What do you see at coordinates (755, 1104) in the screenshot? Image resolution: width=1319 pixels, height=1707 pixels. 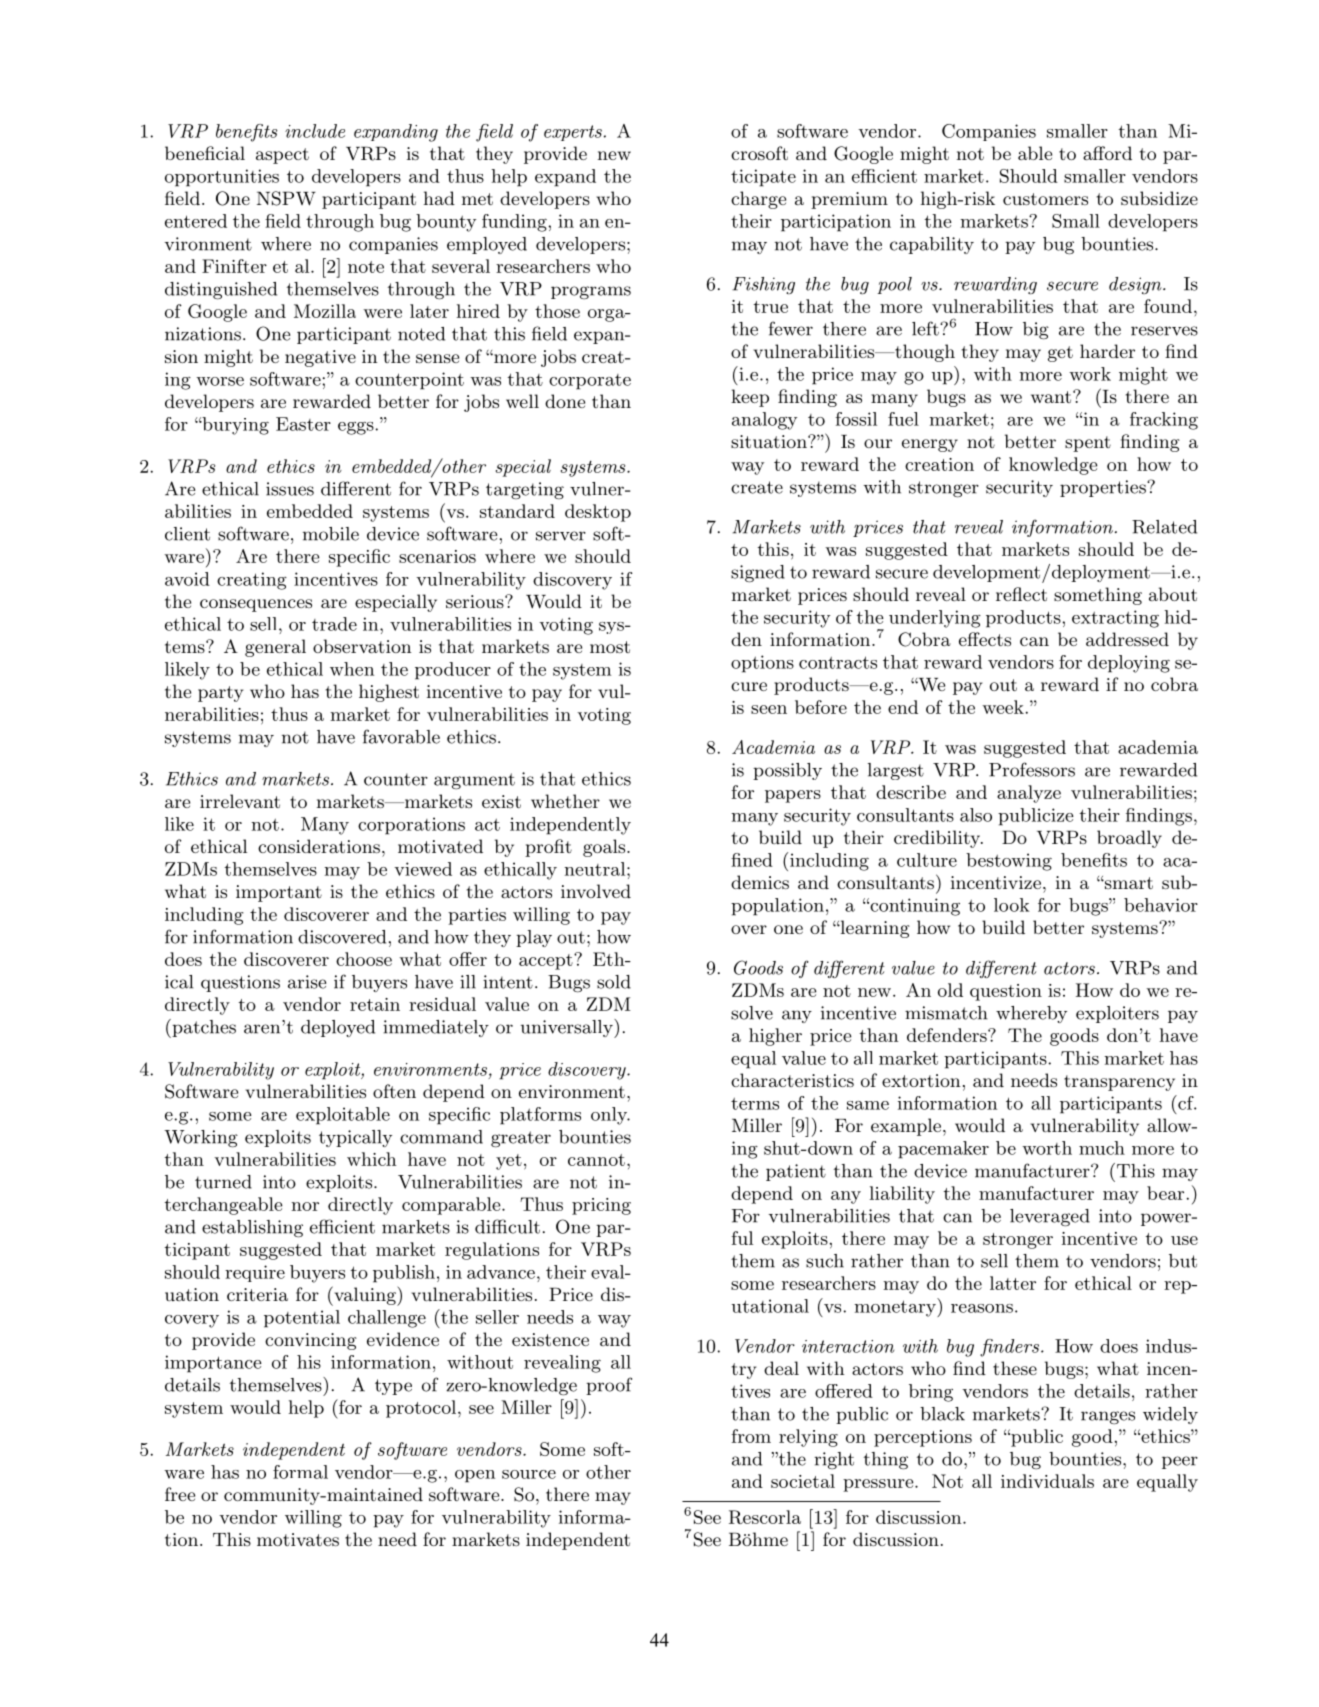 I see `terms` at bounding box center [755, 1104].
